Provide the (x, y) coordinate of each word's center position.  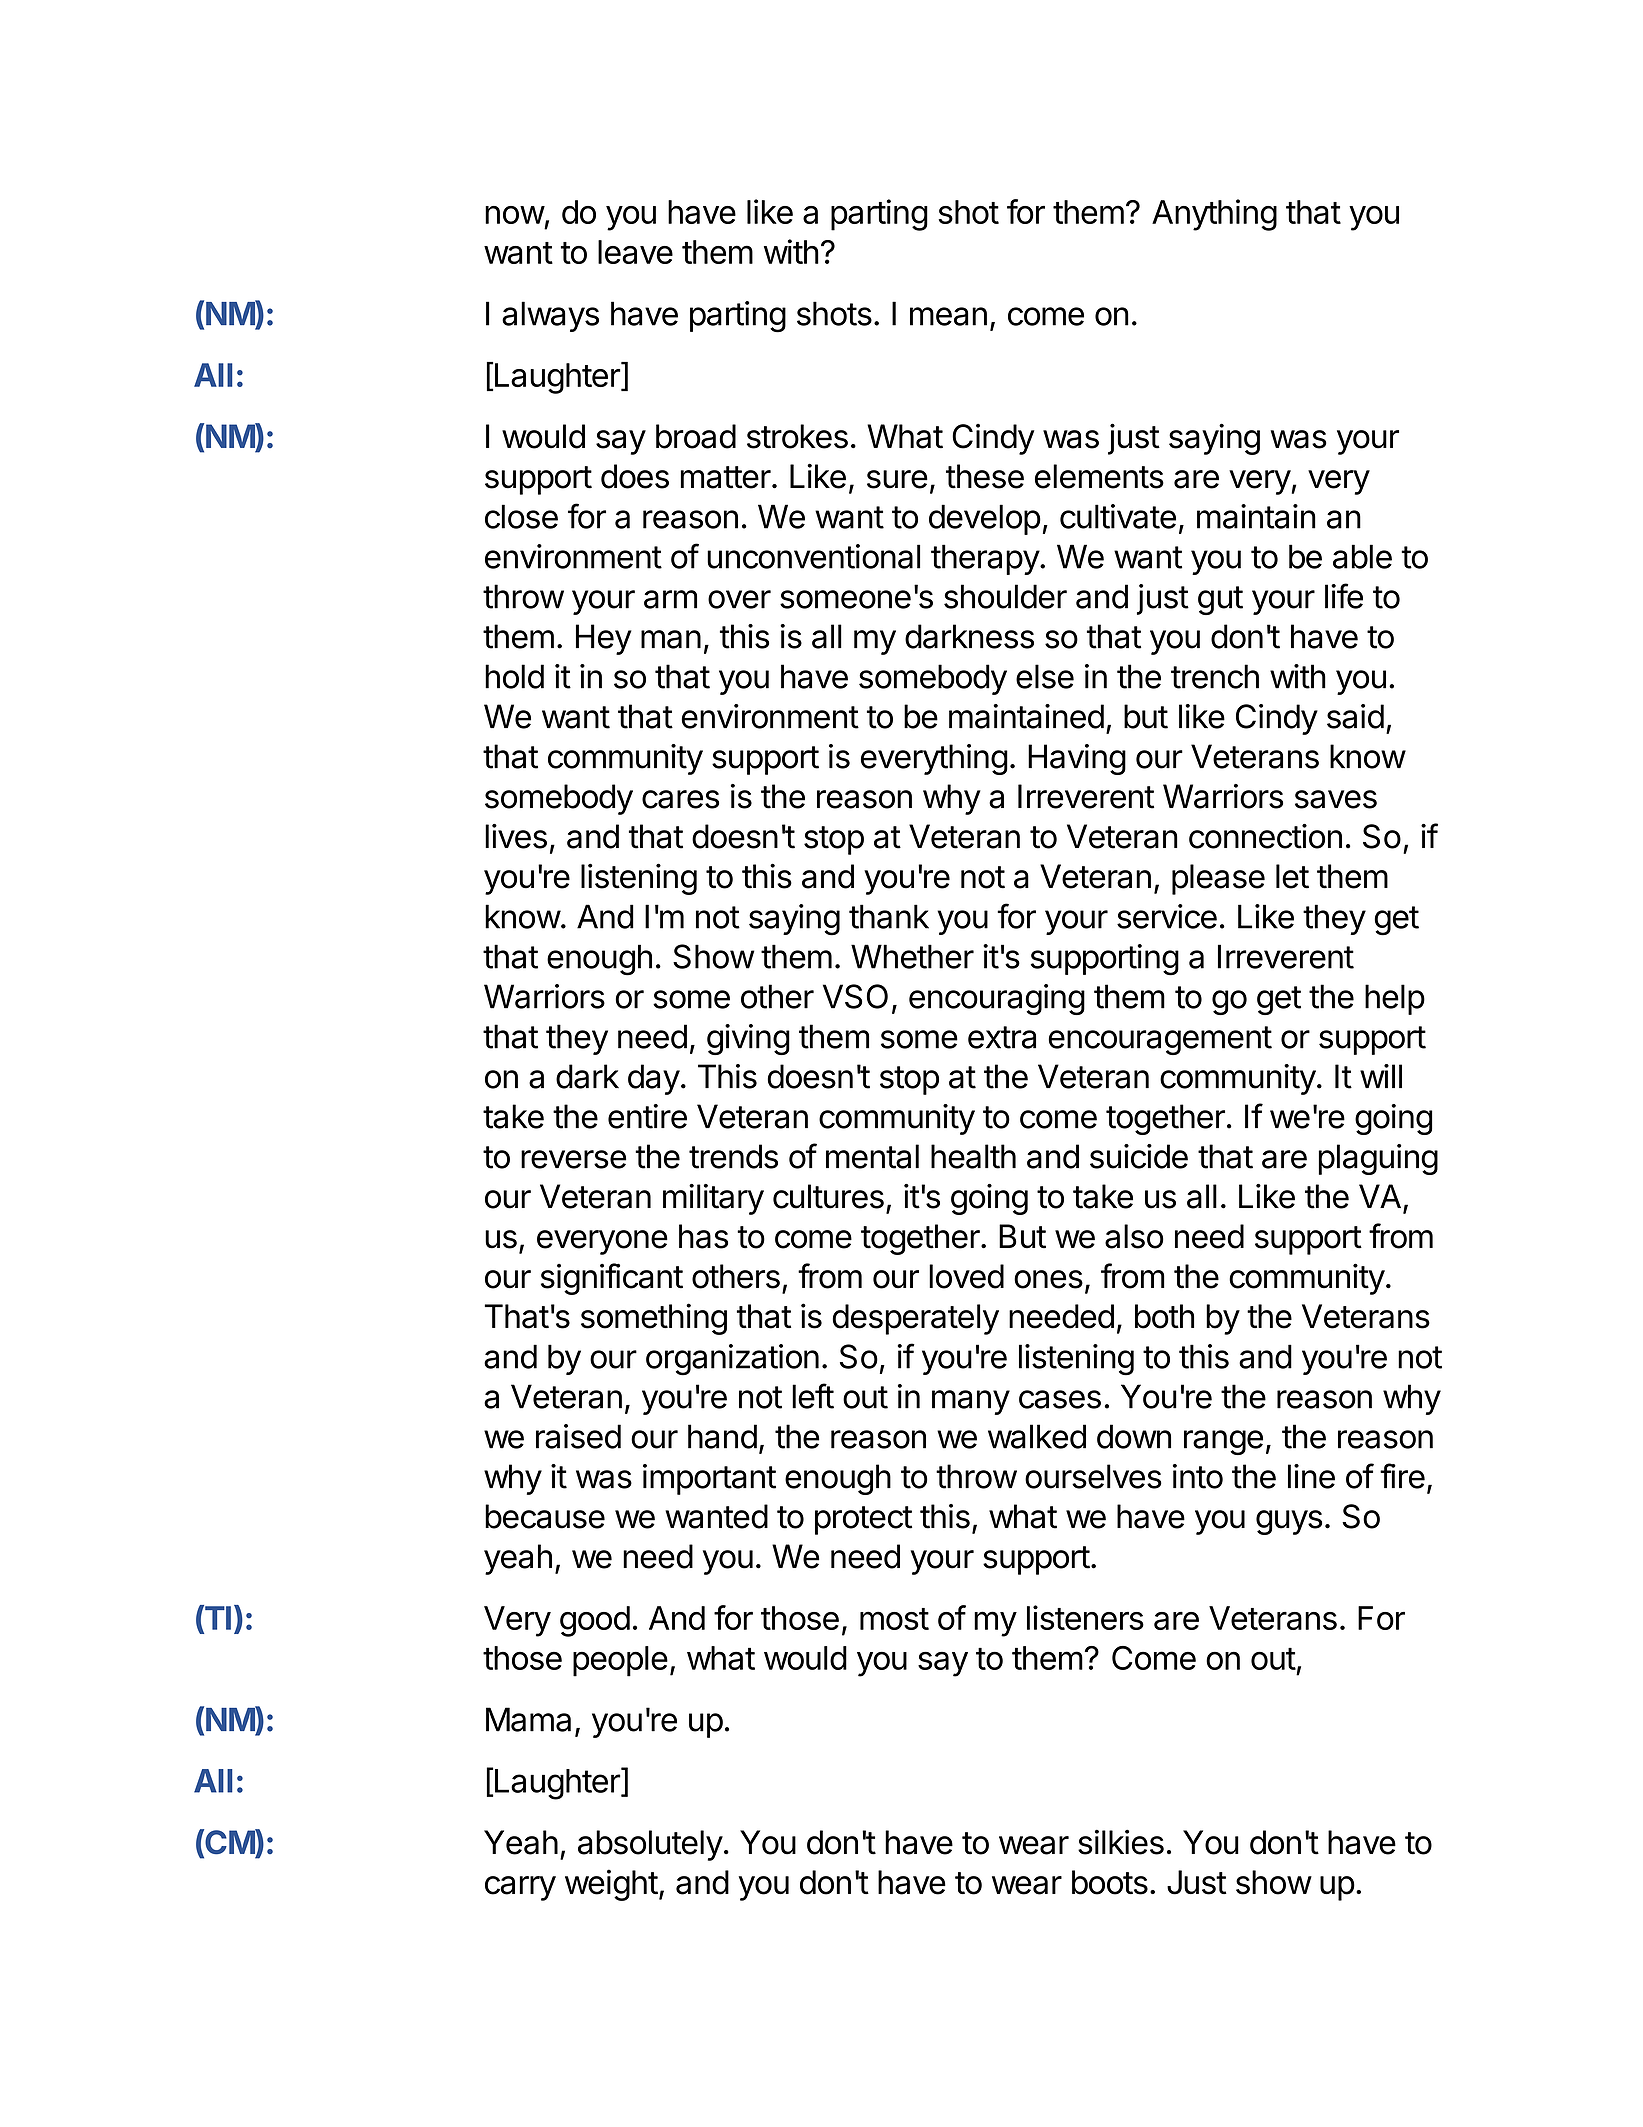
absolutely (650, 1845)
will (1381, 1076)
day (654, 1079)
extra (1002, 1037)
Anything (1214, 215)
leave (635, 252)
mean (948, 316)
